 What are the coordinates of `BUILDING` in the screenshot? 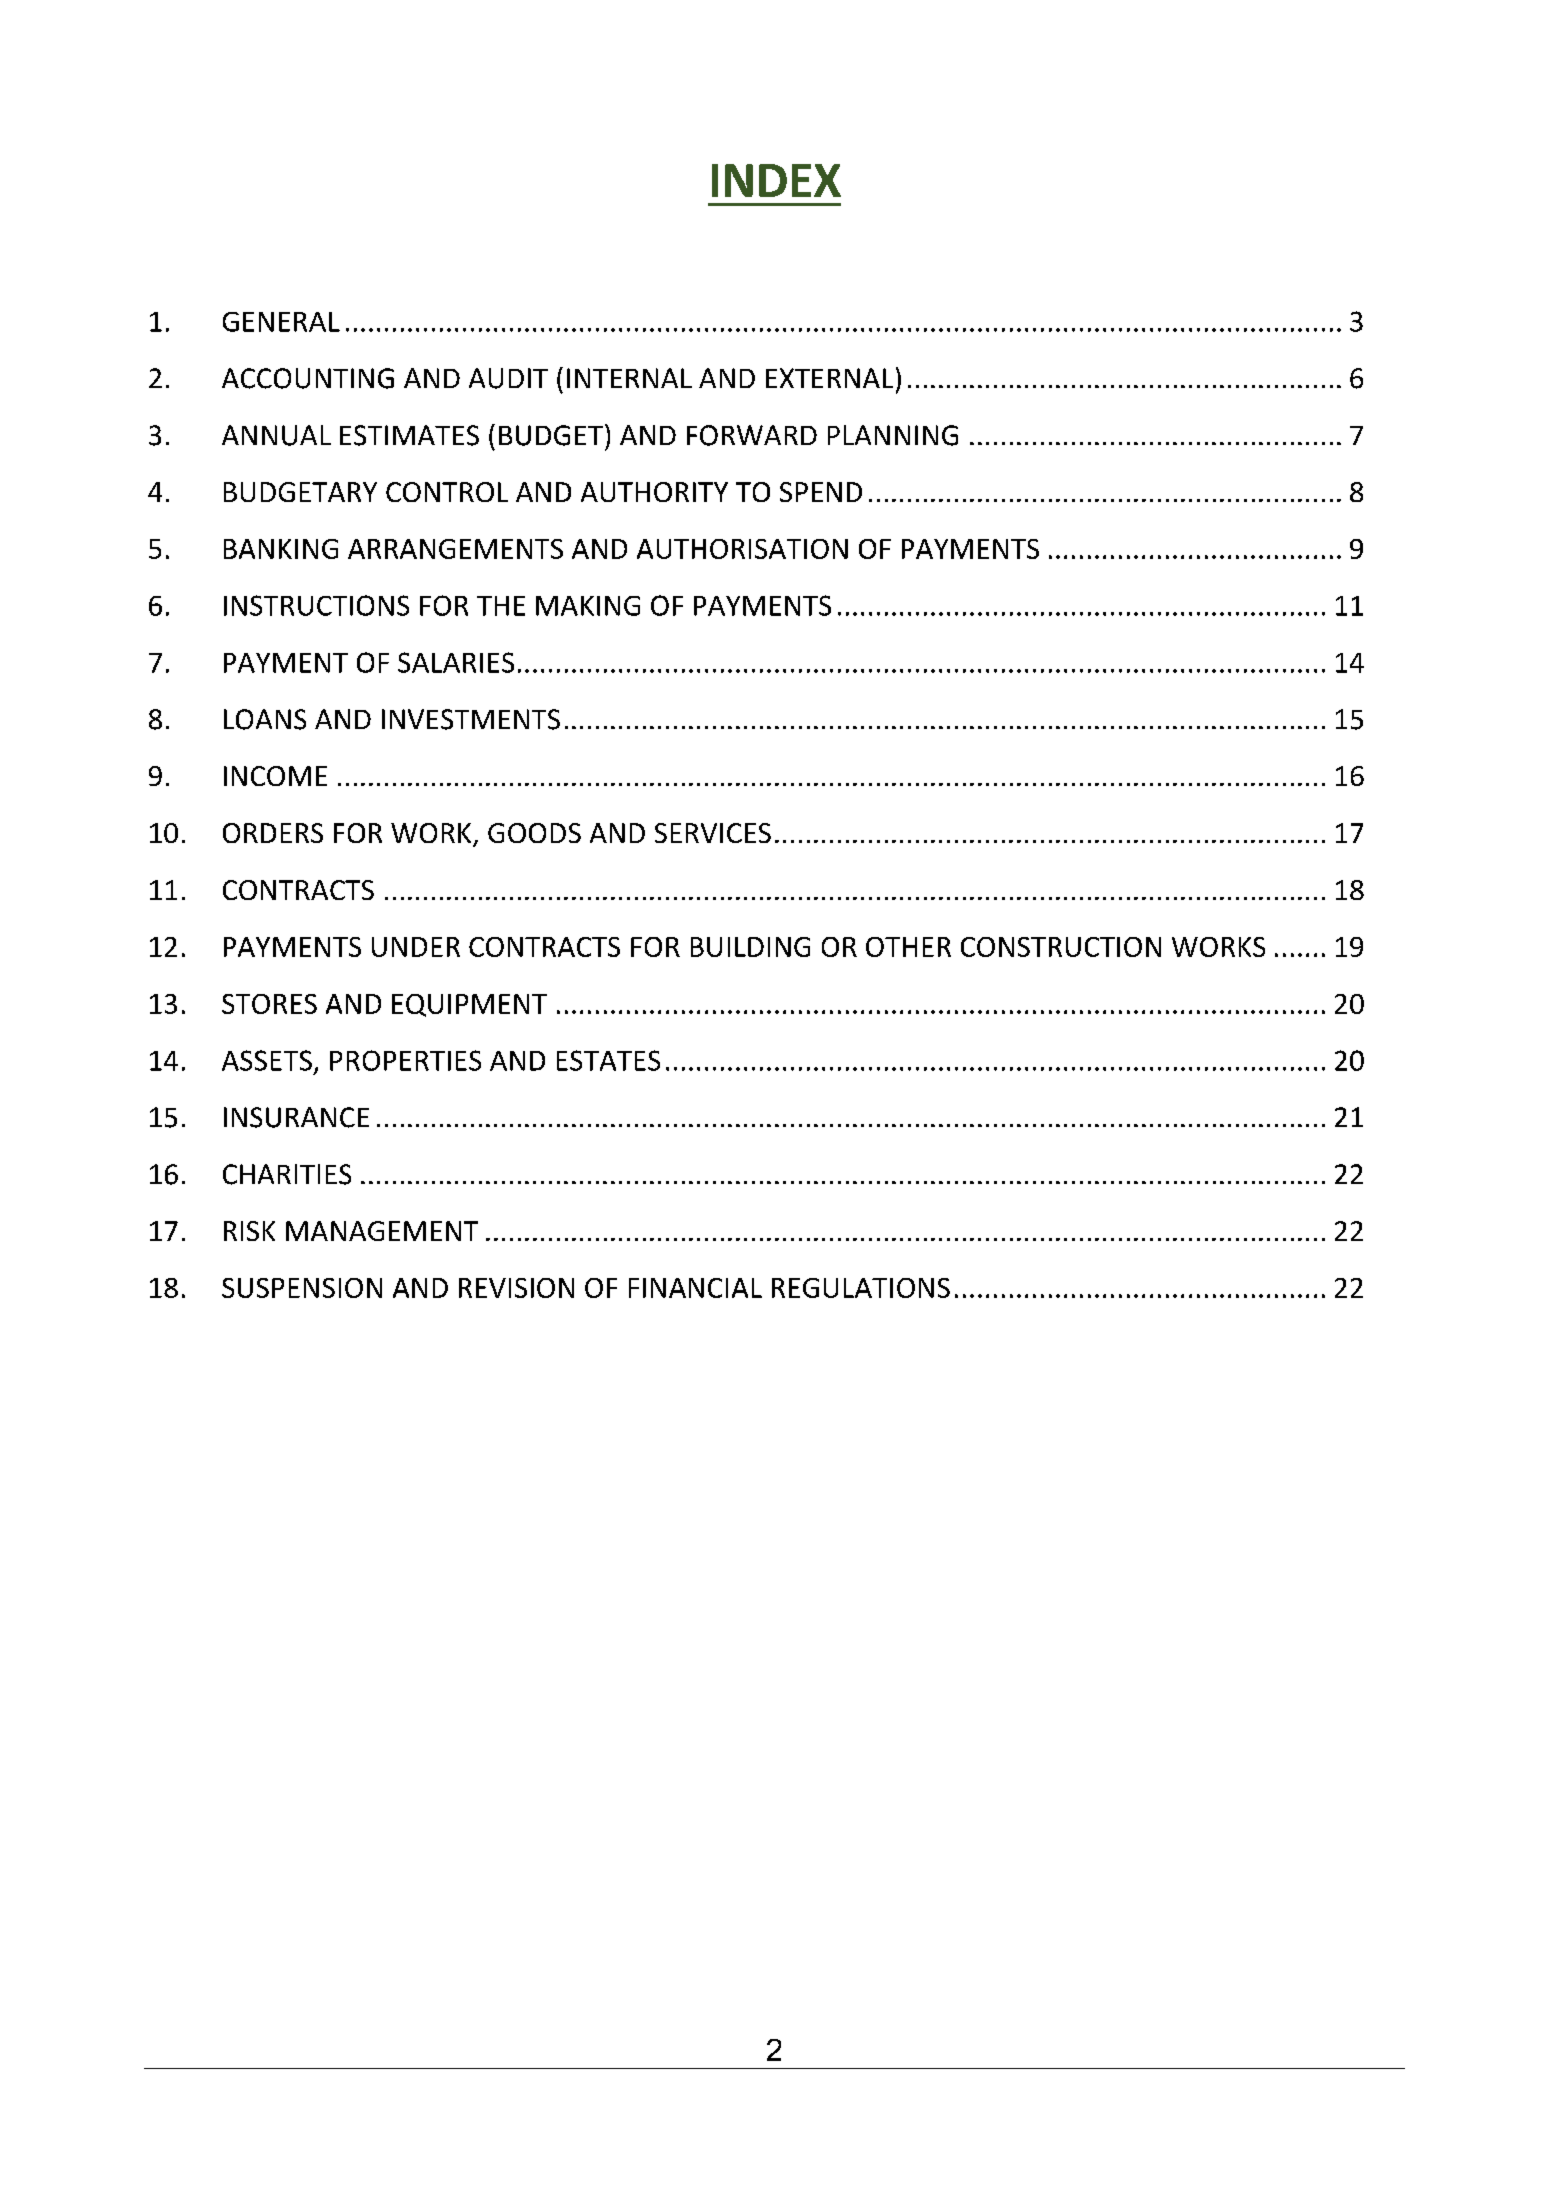 It's located at (750, 947).
